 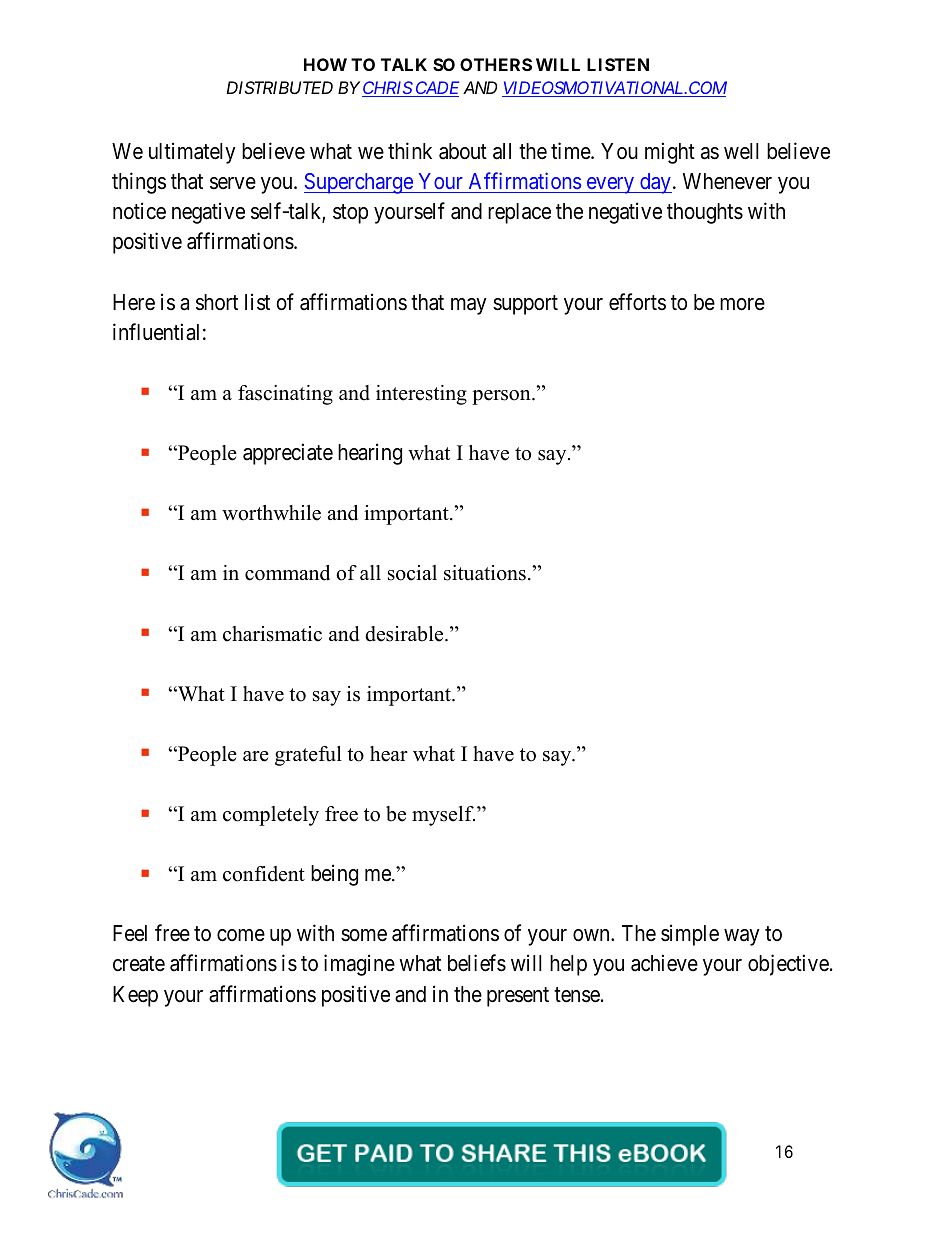 What do you see at coordinates (436, 89) in the image?
I see `CADE` at bounding box center [436, 89].
